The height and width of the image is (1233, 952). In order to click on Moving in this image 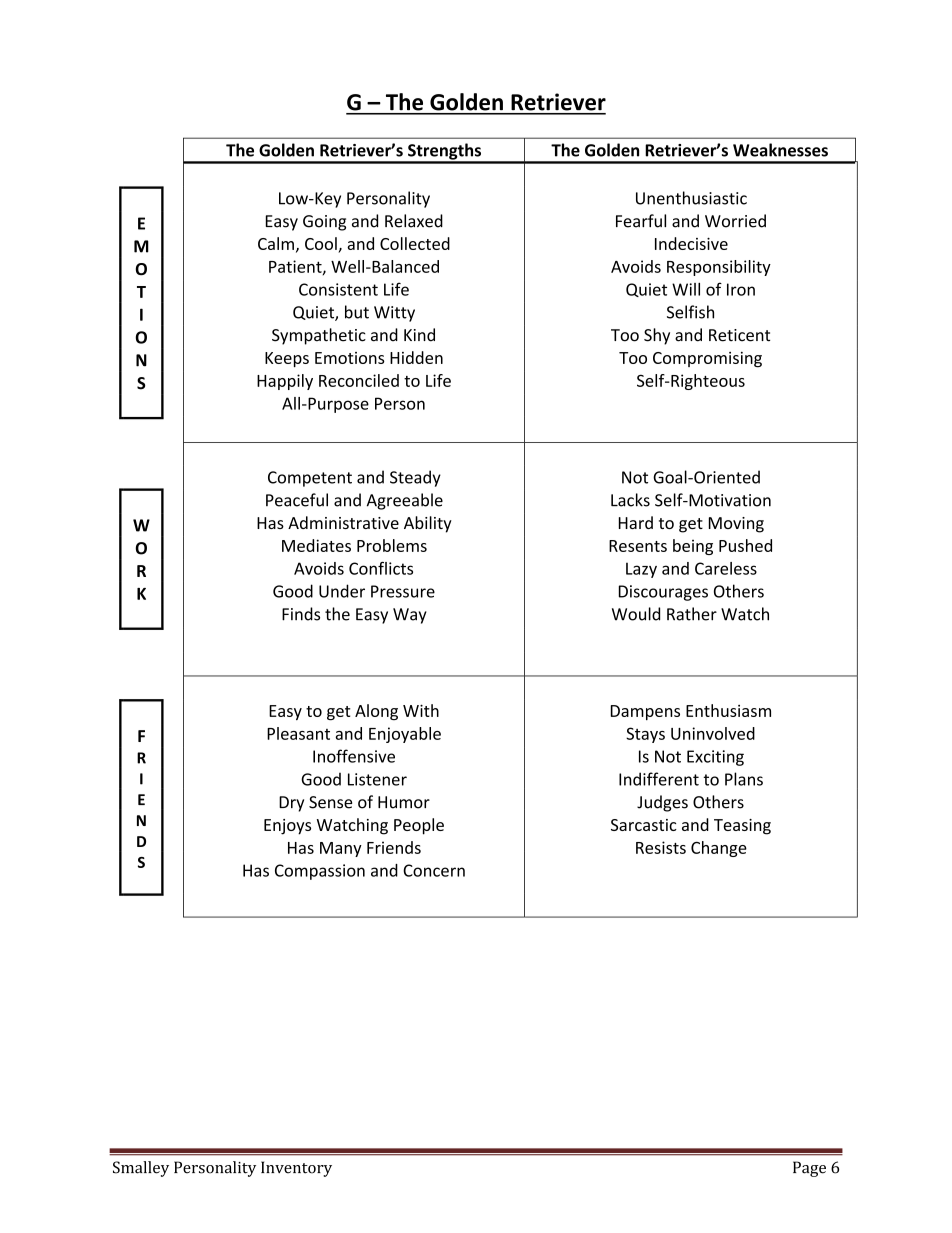, I will do `click(736, 525)`.
